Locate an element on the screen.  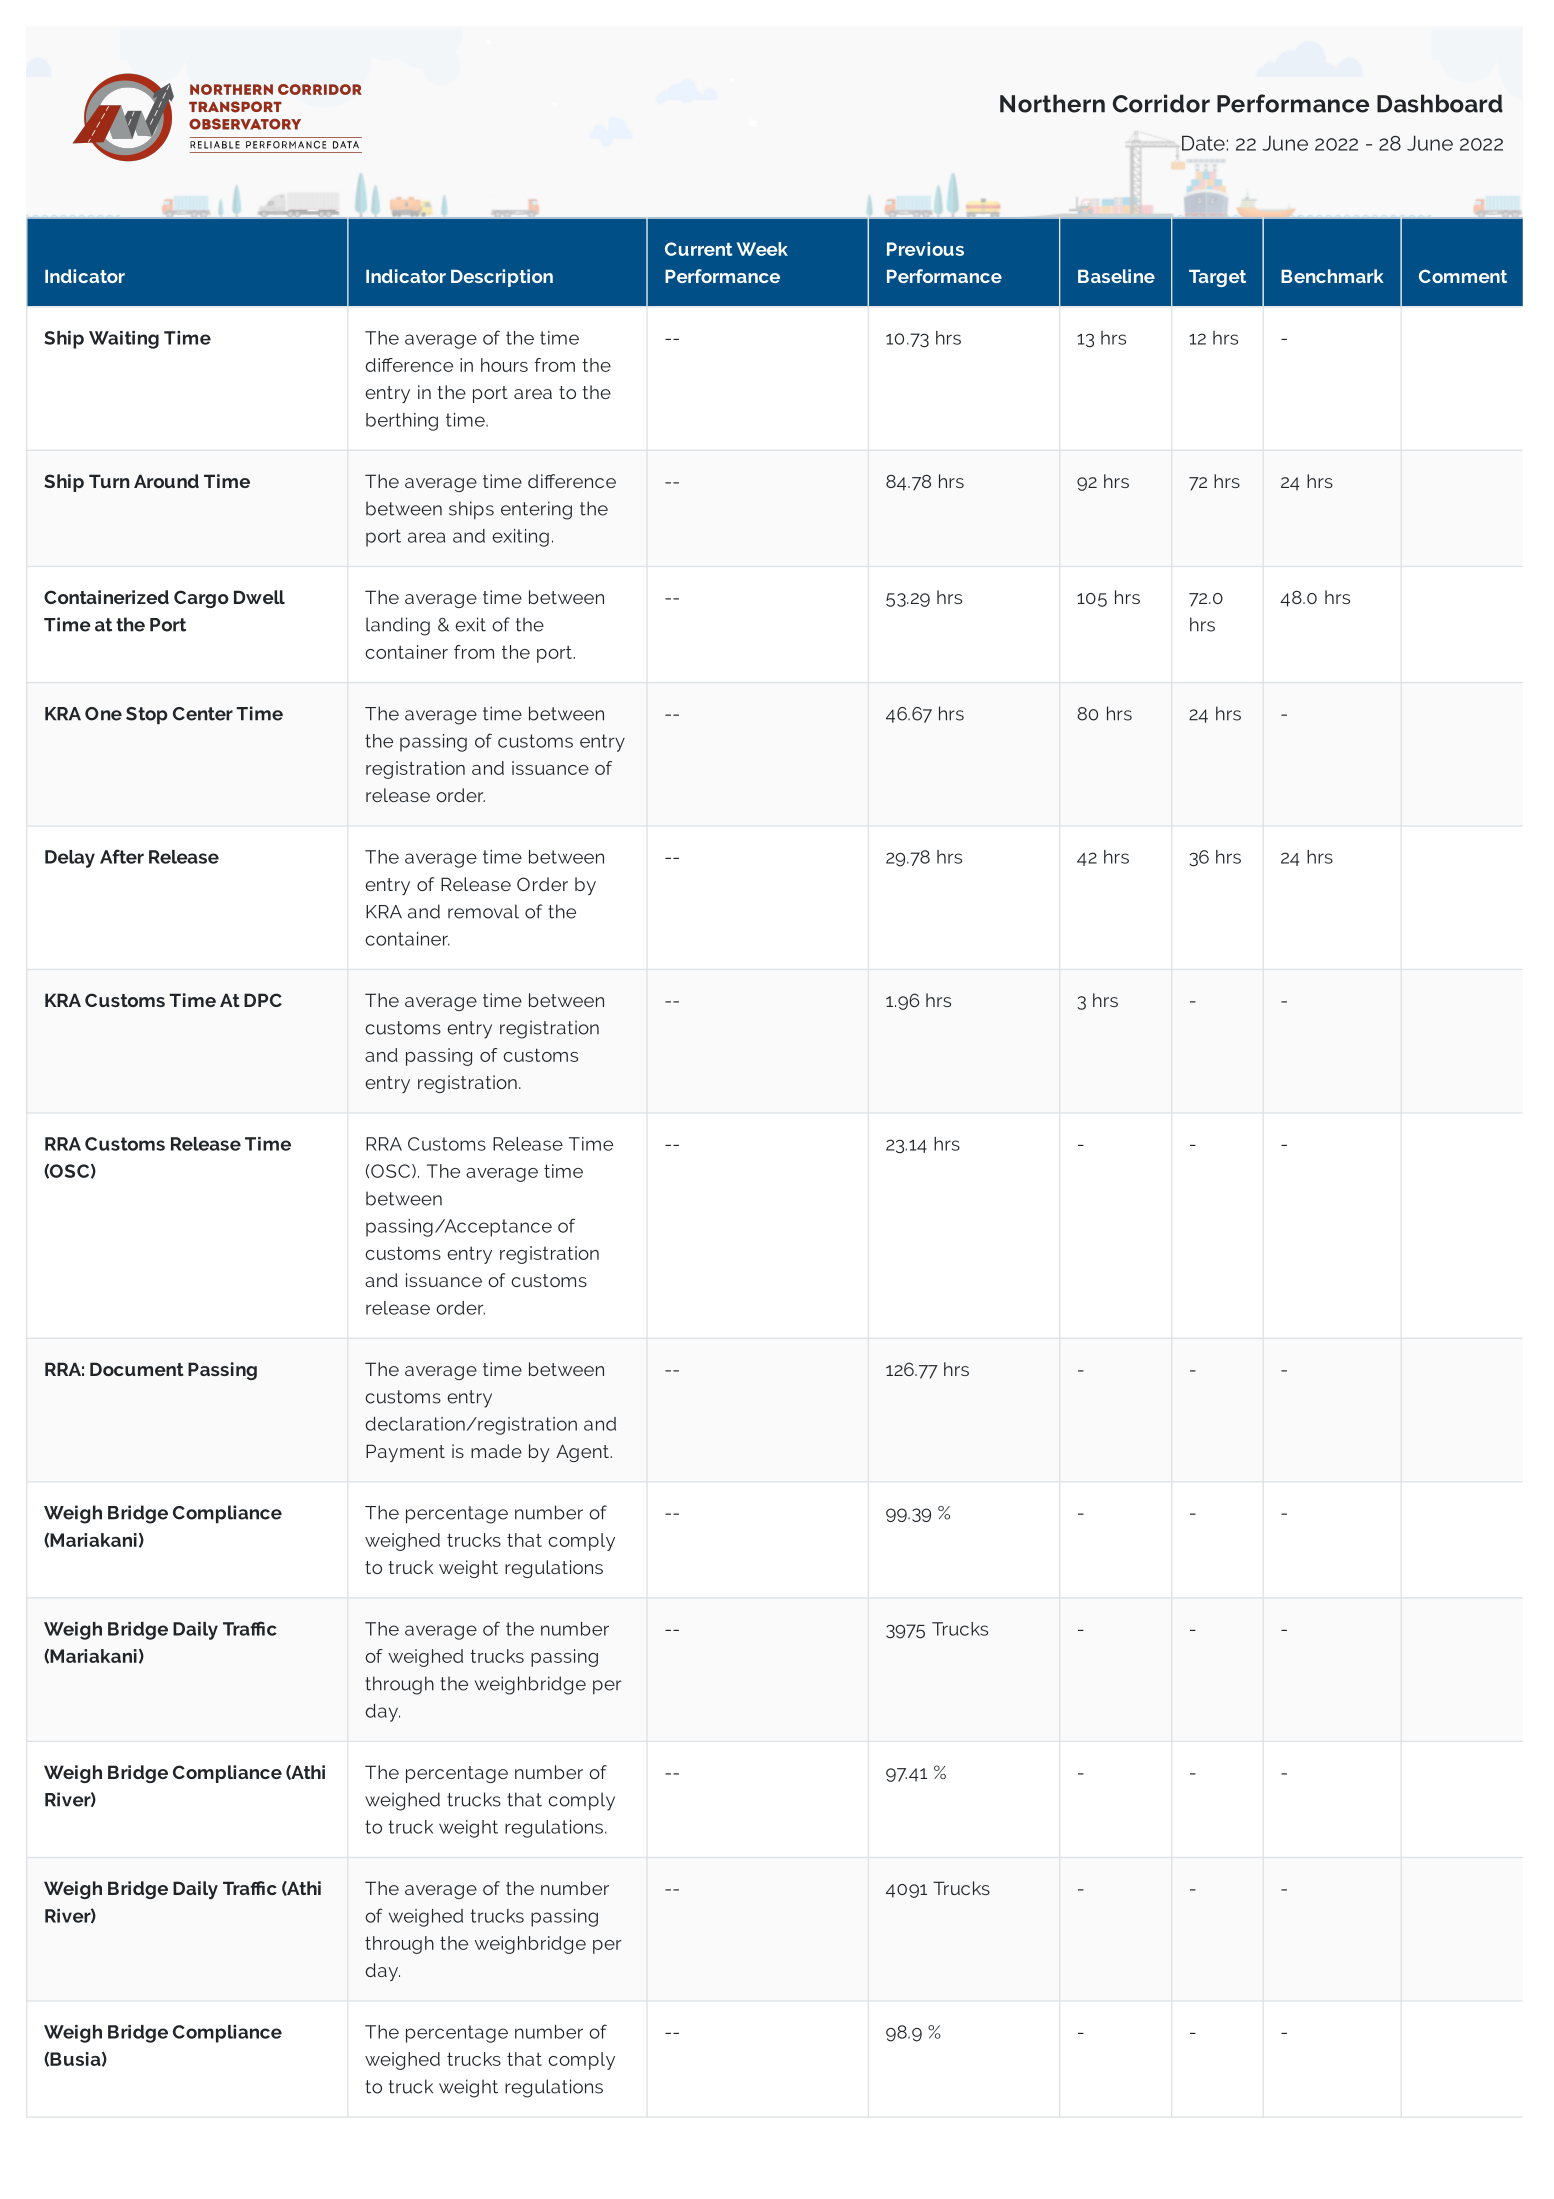
Agent is located at coordinates (583, 1453).
